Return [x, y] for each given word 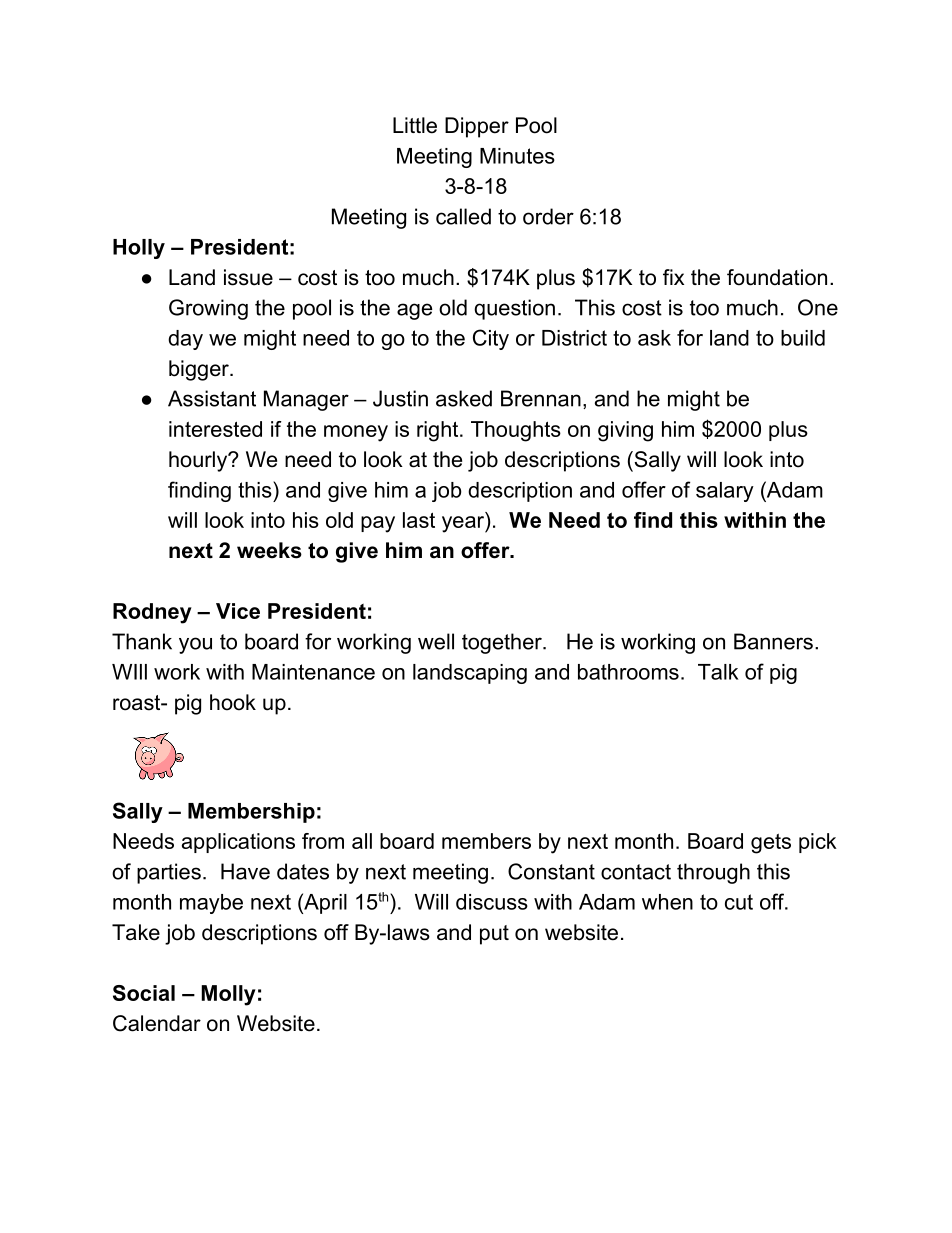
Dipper [477, 127]
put [494, 935]
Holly [139, 249]
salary [725, 492]
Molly [228, 995]
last [419, 520]
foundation [777, 277]
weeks [269, 550]
